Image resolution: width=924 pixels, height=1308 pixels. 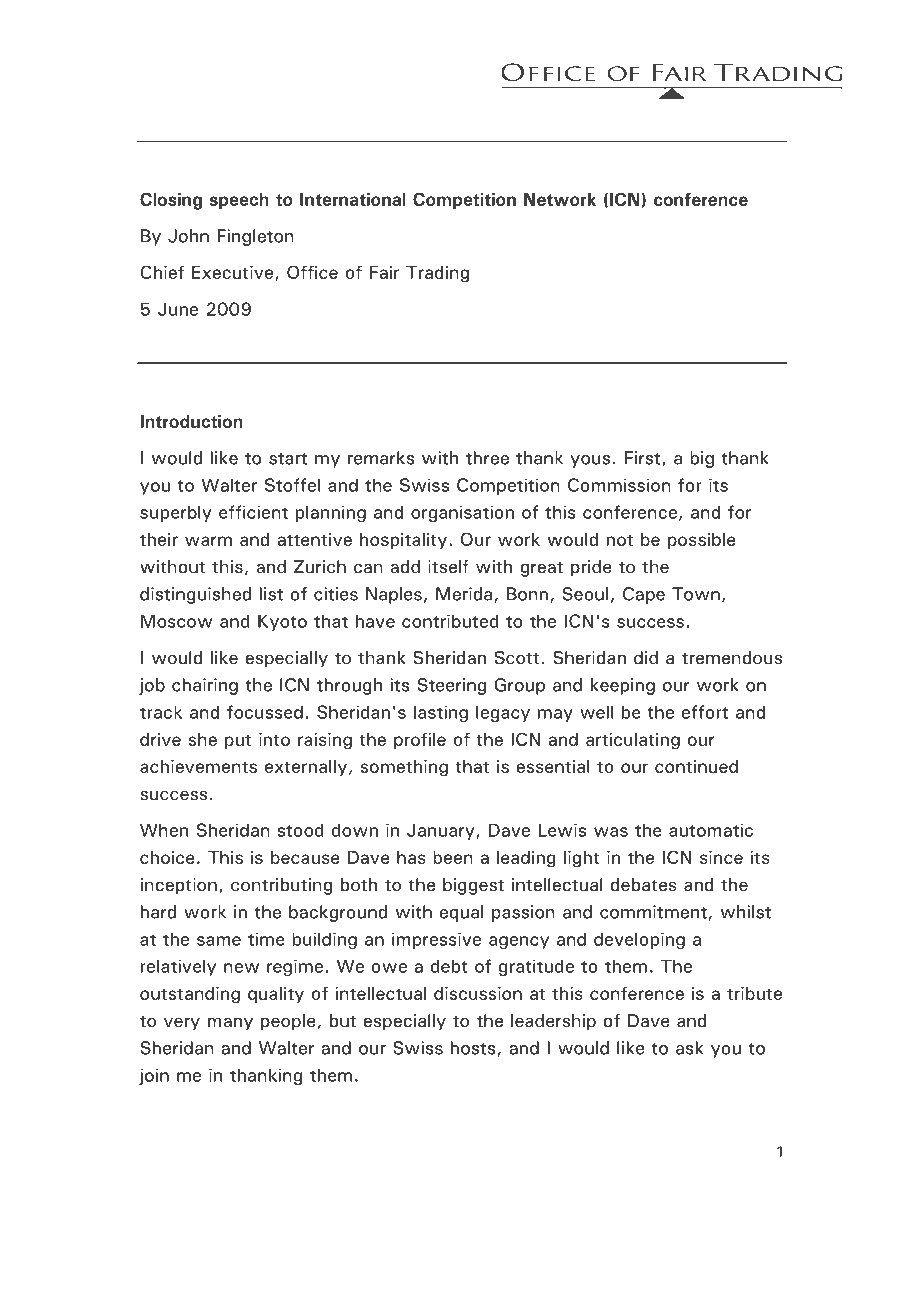 What do you see at coordinates (239, 201) in the page?
I see `speech` at bounding box center [239, 201].
